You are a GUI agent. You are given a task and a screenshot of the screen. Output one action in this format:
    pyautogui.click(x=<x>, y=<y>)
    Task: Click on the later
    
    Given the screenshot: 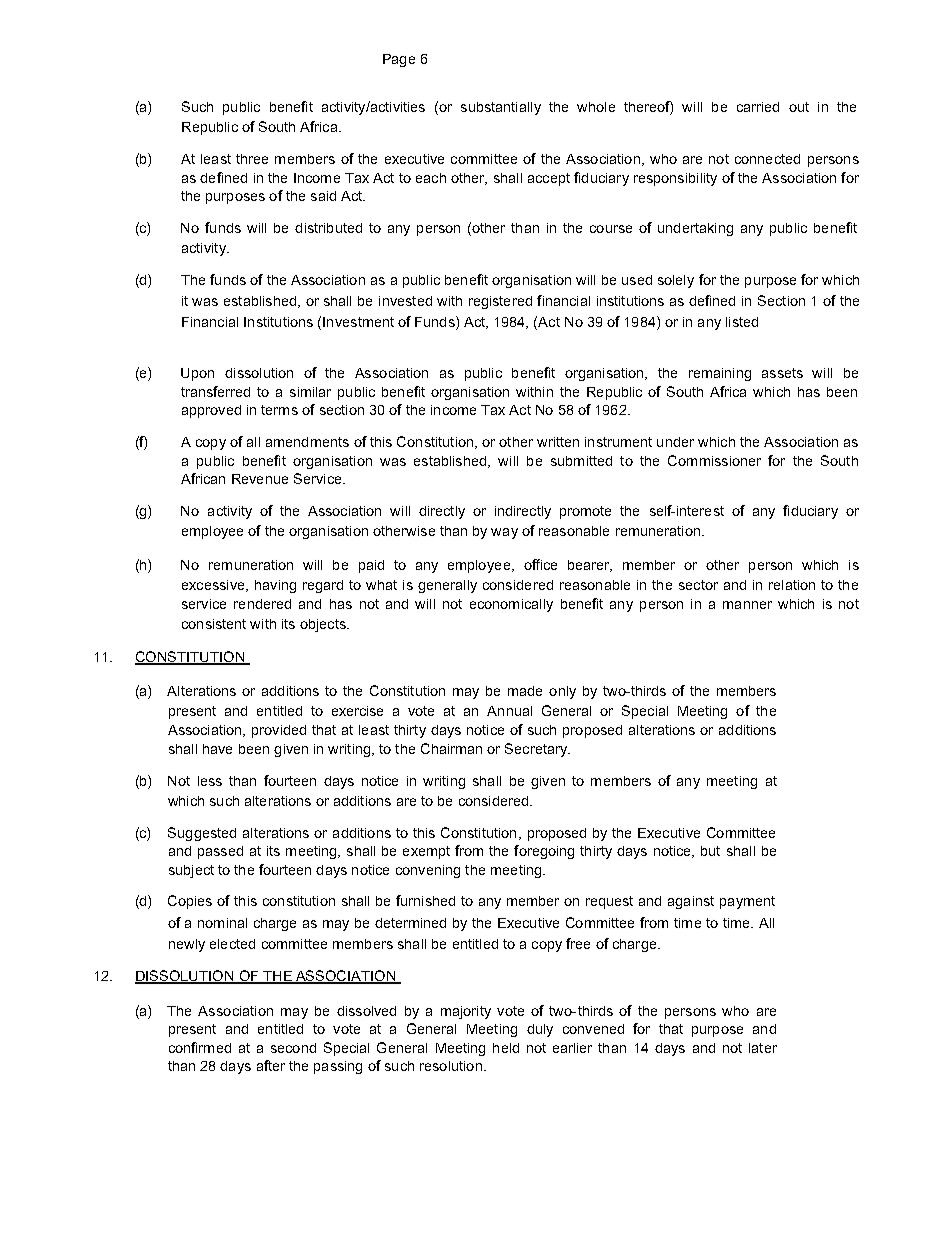 What is the action you would take?
    pyautogui.click(x=763, y=1048)
